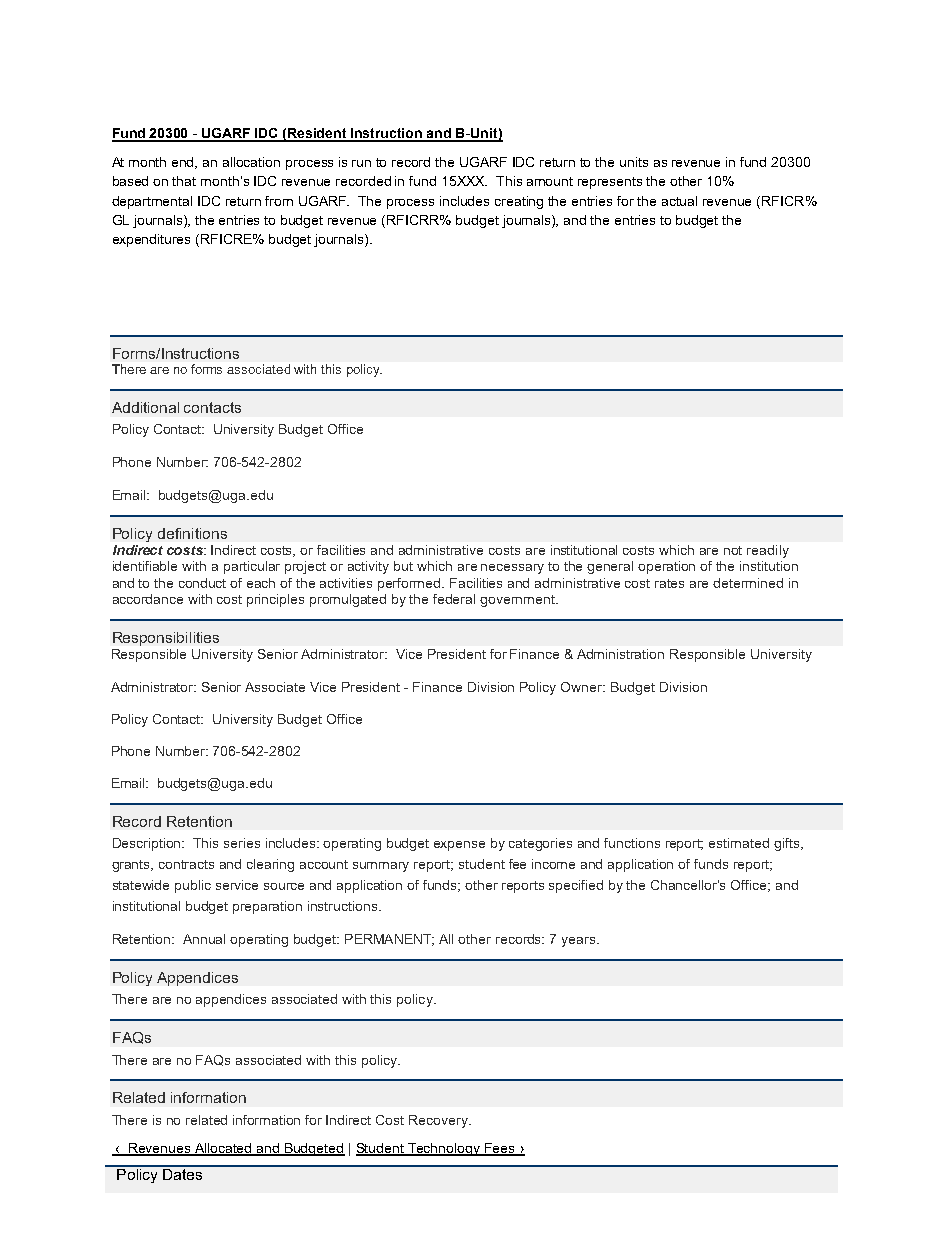 This screenshot has width=952, height=1233. What do you see at coordinates (224, 1149) in the screenshot?
I see `Allocated` at bounding box center [224, 1149].
